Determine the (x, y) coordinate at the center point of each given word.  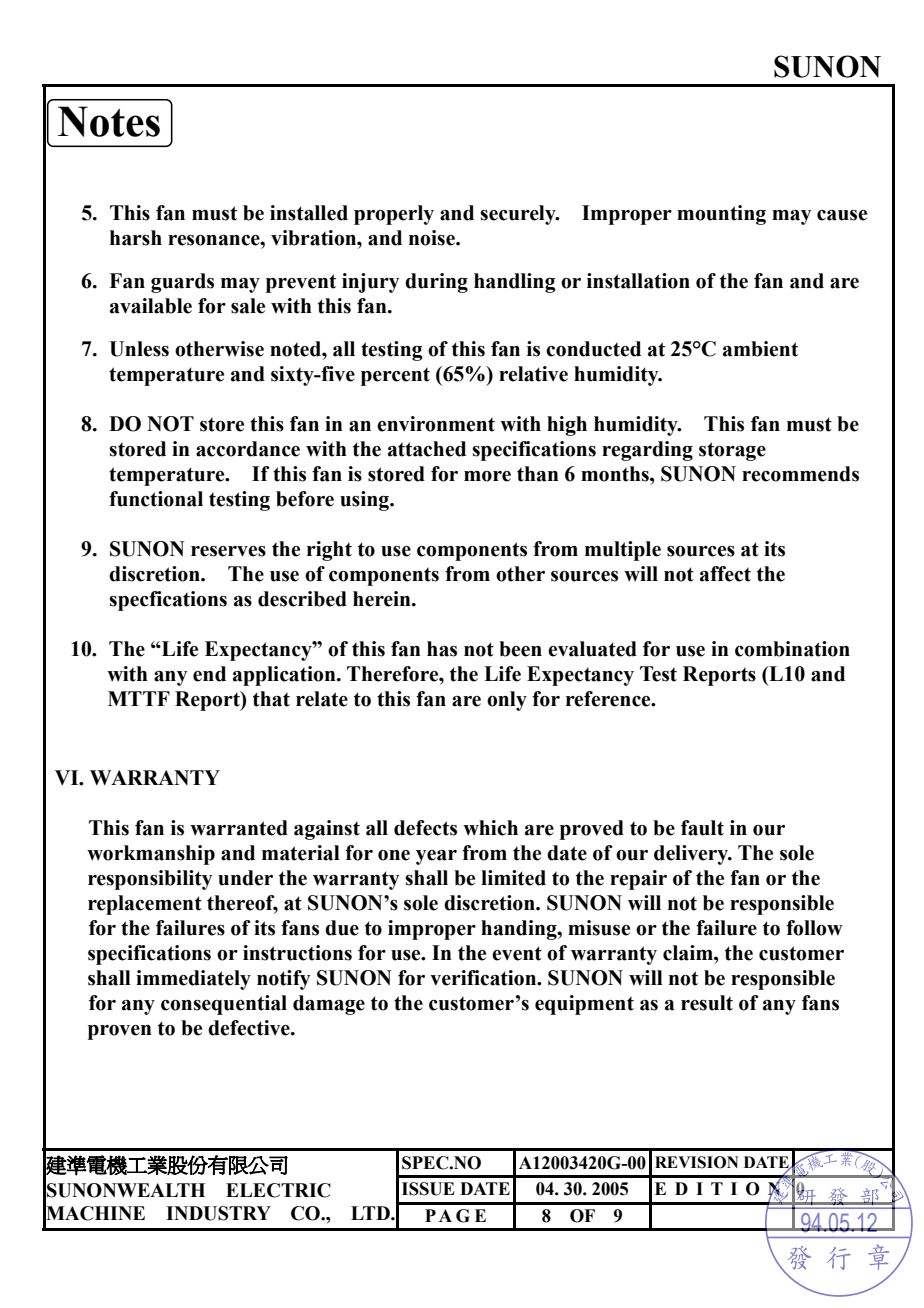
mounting (721, 215)
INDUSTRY (218, 1213)
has (442, 649)
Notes (109, 121)
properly (394, 215)
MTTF (139, 698)
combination (792, 649)
